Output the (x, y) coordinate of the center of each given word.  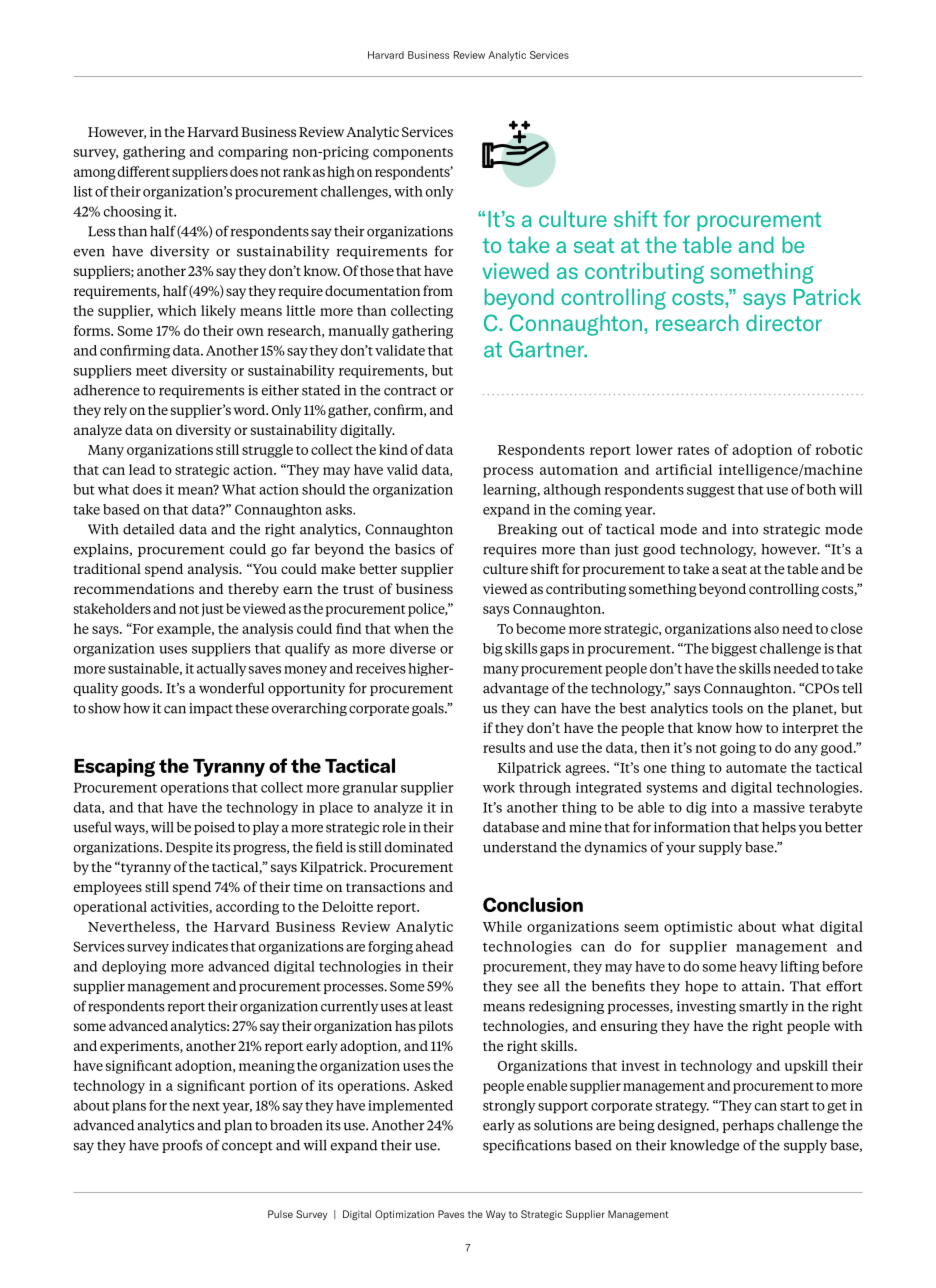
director (784, 322)
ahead (434, 946)
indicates (200, 946)
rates (693, 450)
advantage (516, 689)
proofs (182, 1146)
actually (221, 669)
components (413, 154)
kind (393, 449)
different (144, 171)
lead (142, 469)
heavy (759, 967)
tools (727, 708)
